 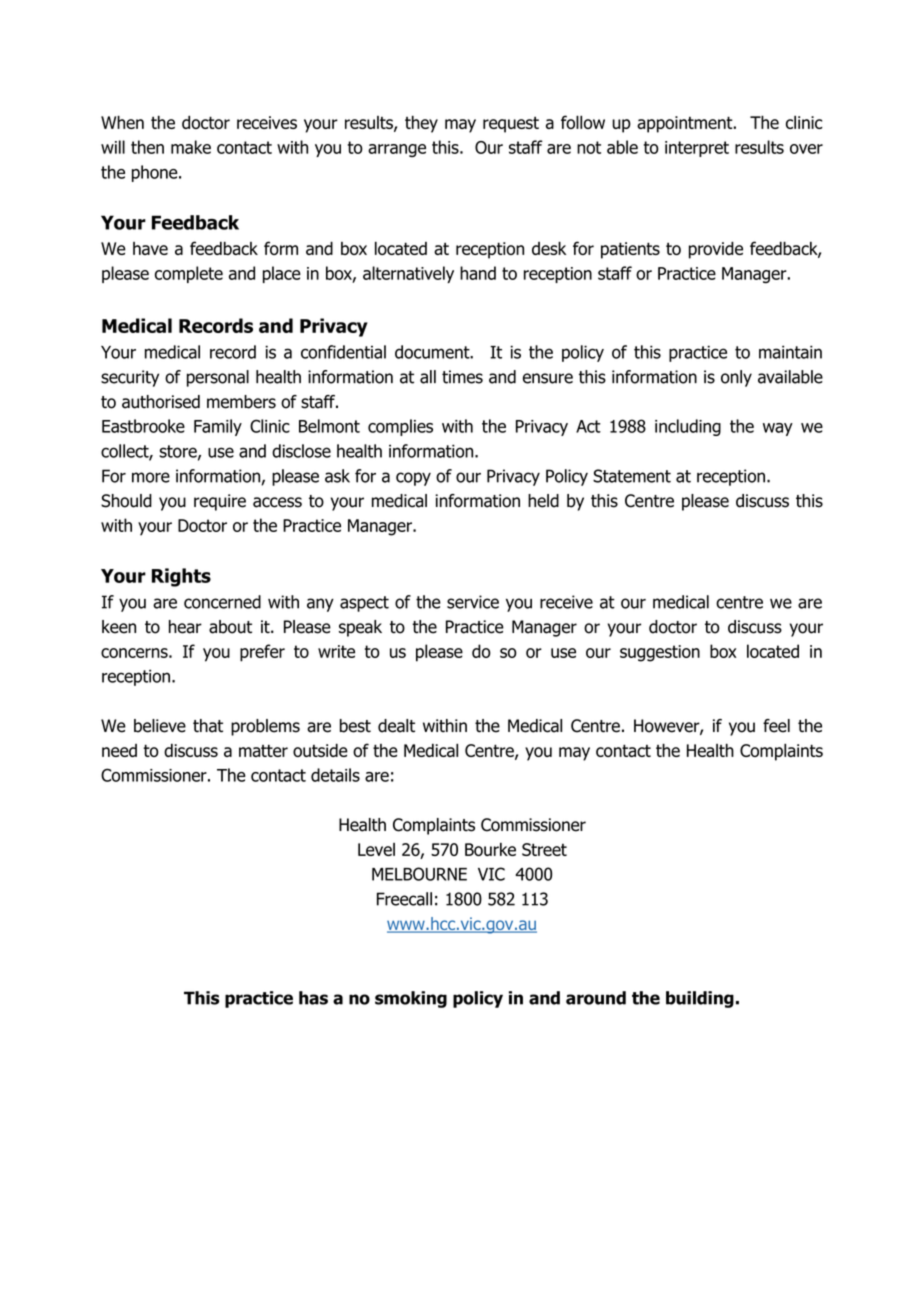 I want to click on has, so click(x=313, y=998).
